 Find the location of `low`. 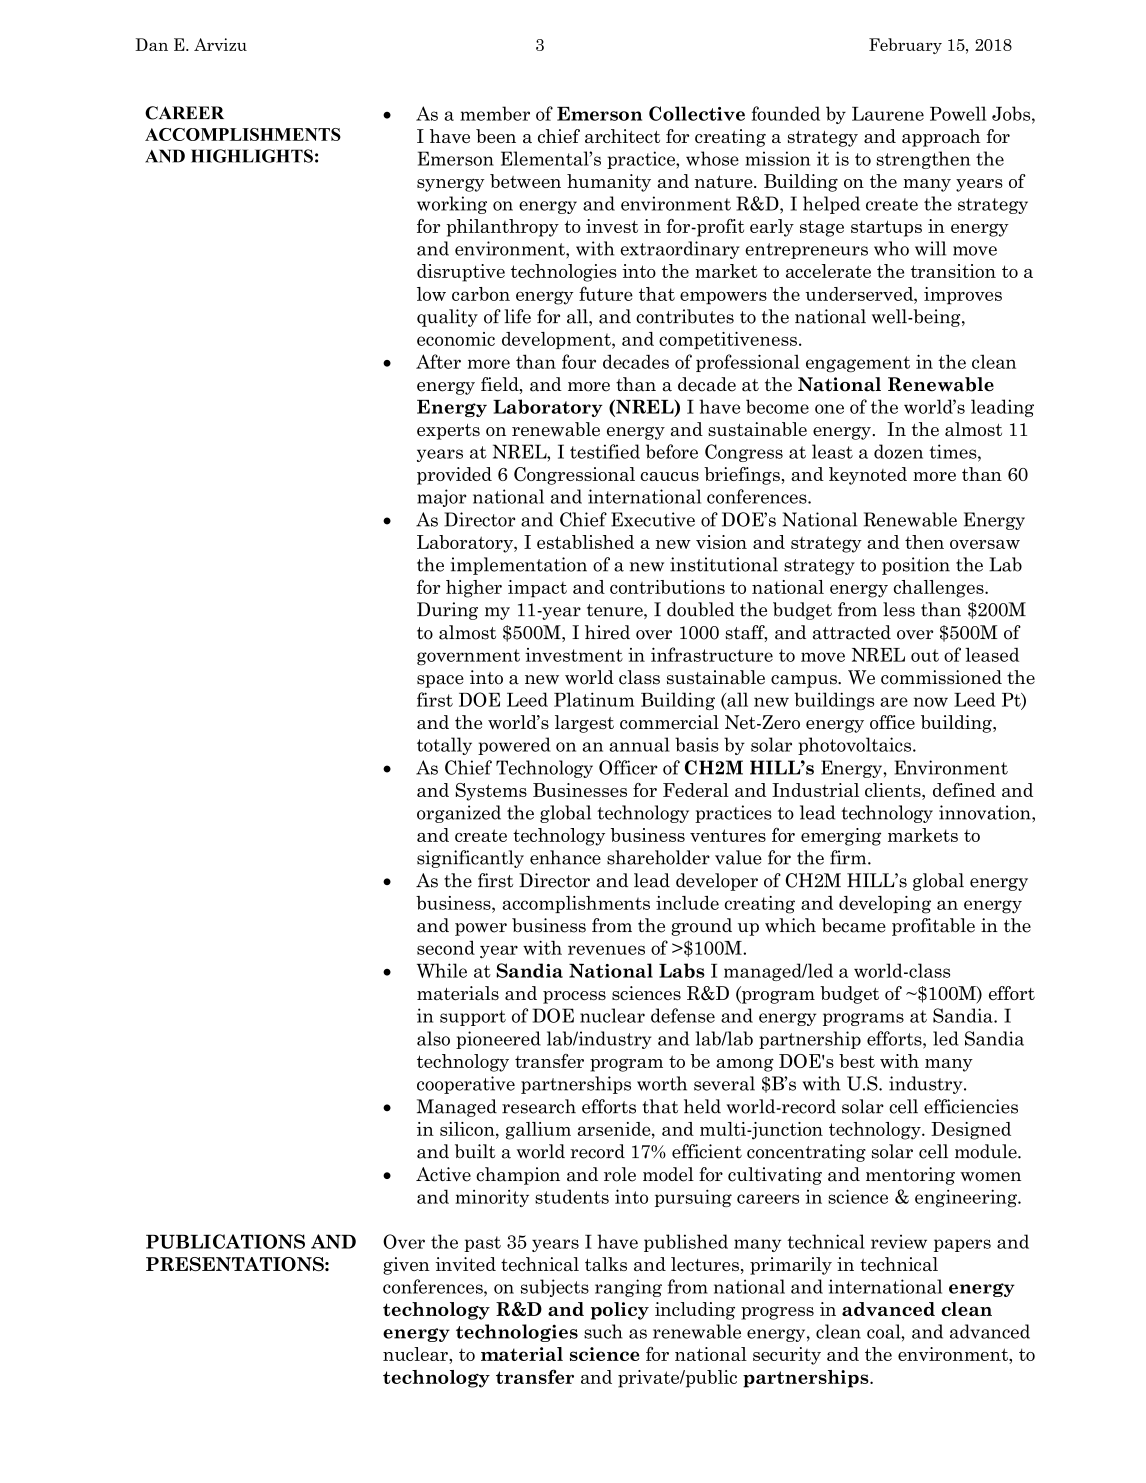

low is located at coordinates (431, 294).
